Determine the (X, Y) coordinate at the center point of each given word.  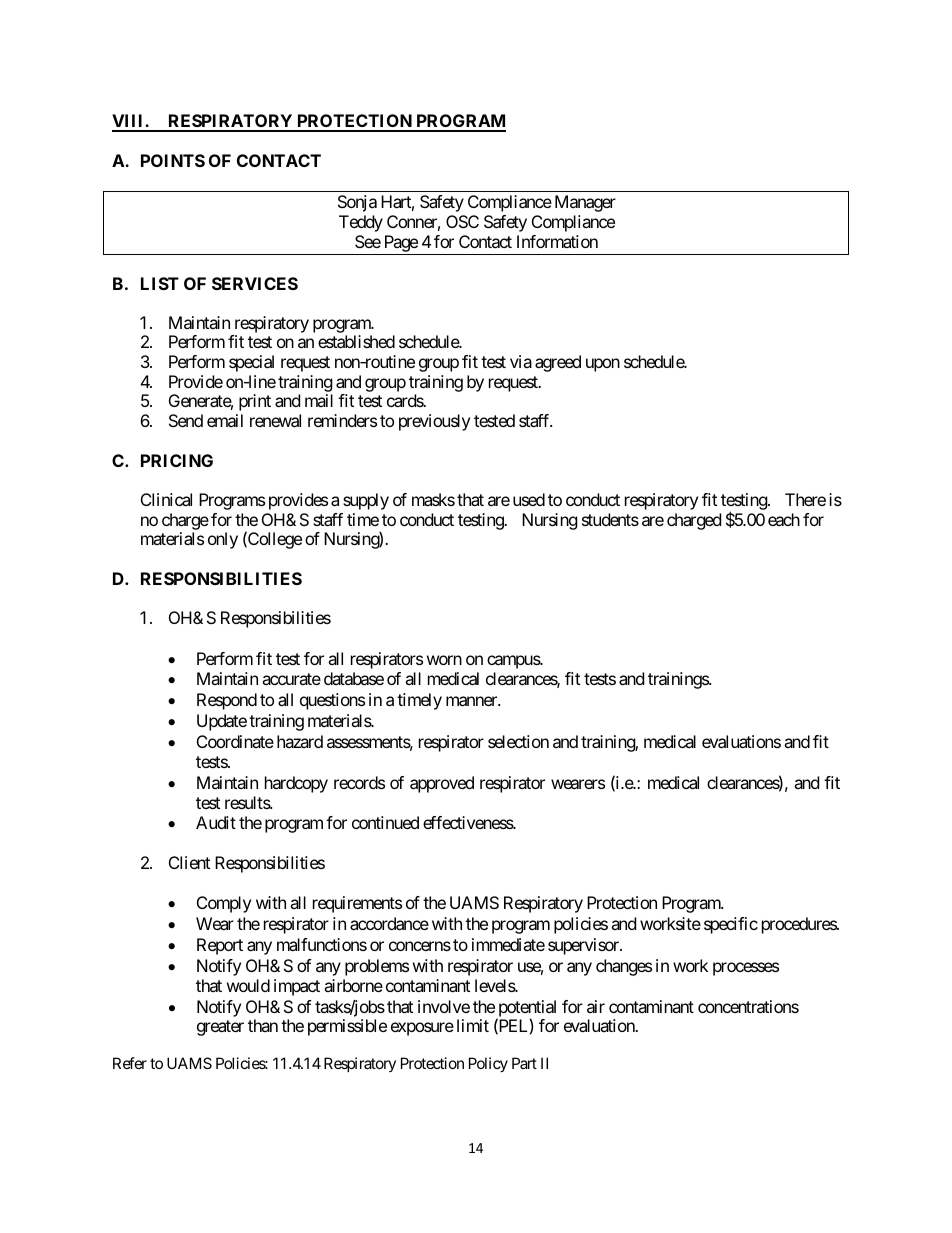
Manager (585, 203)
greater (220, 1028)
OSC (462, 221)
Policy (488, 1064)
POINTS (173, 160)
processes (746, 969)
